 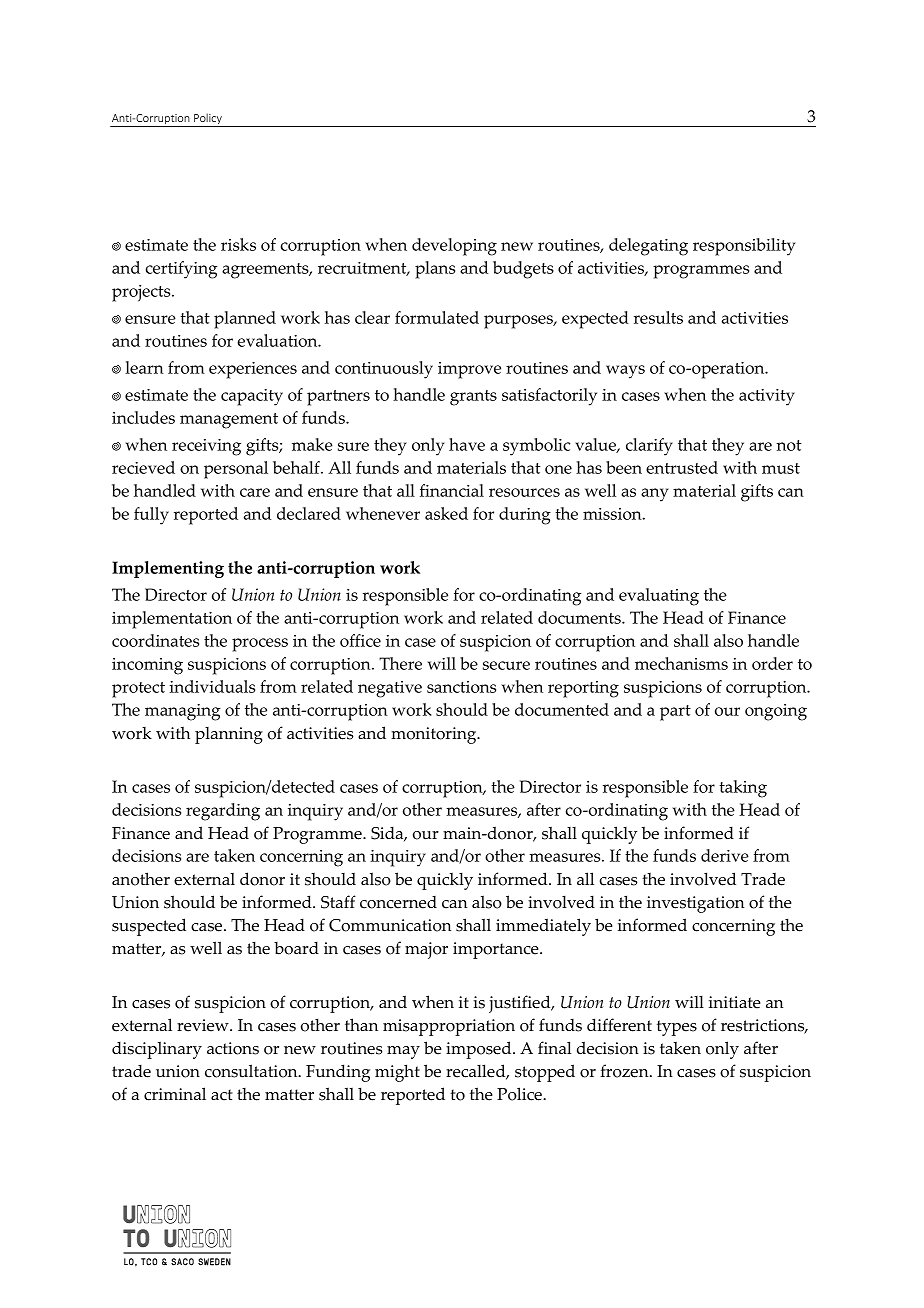 I want to click on receiving, so click(x=206, y=447).
